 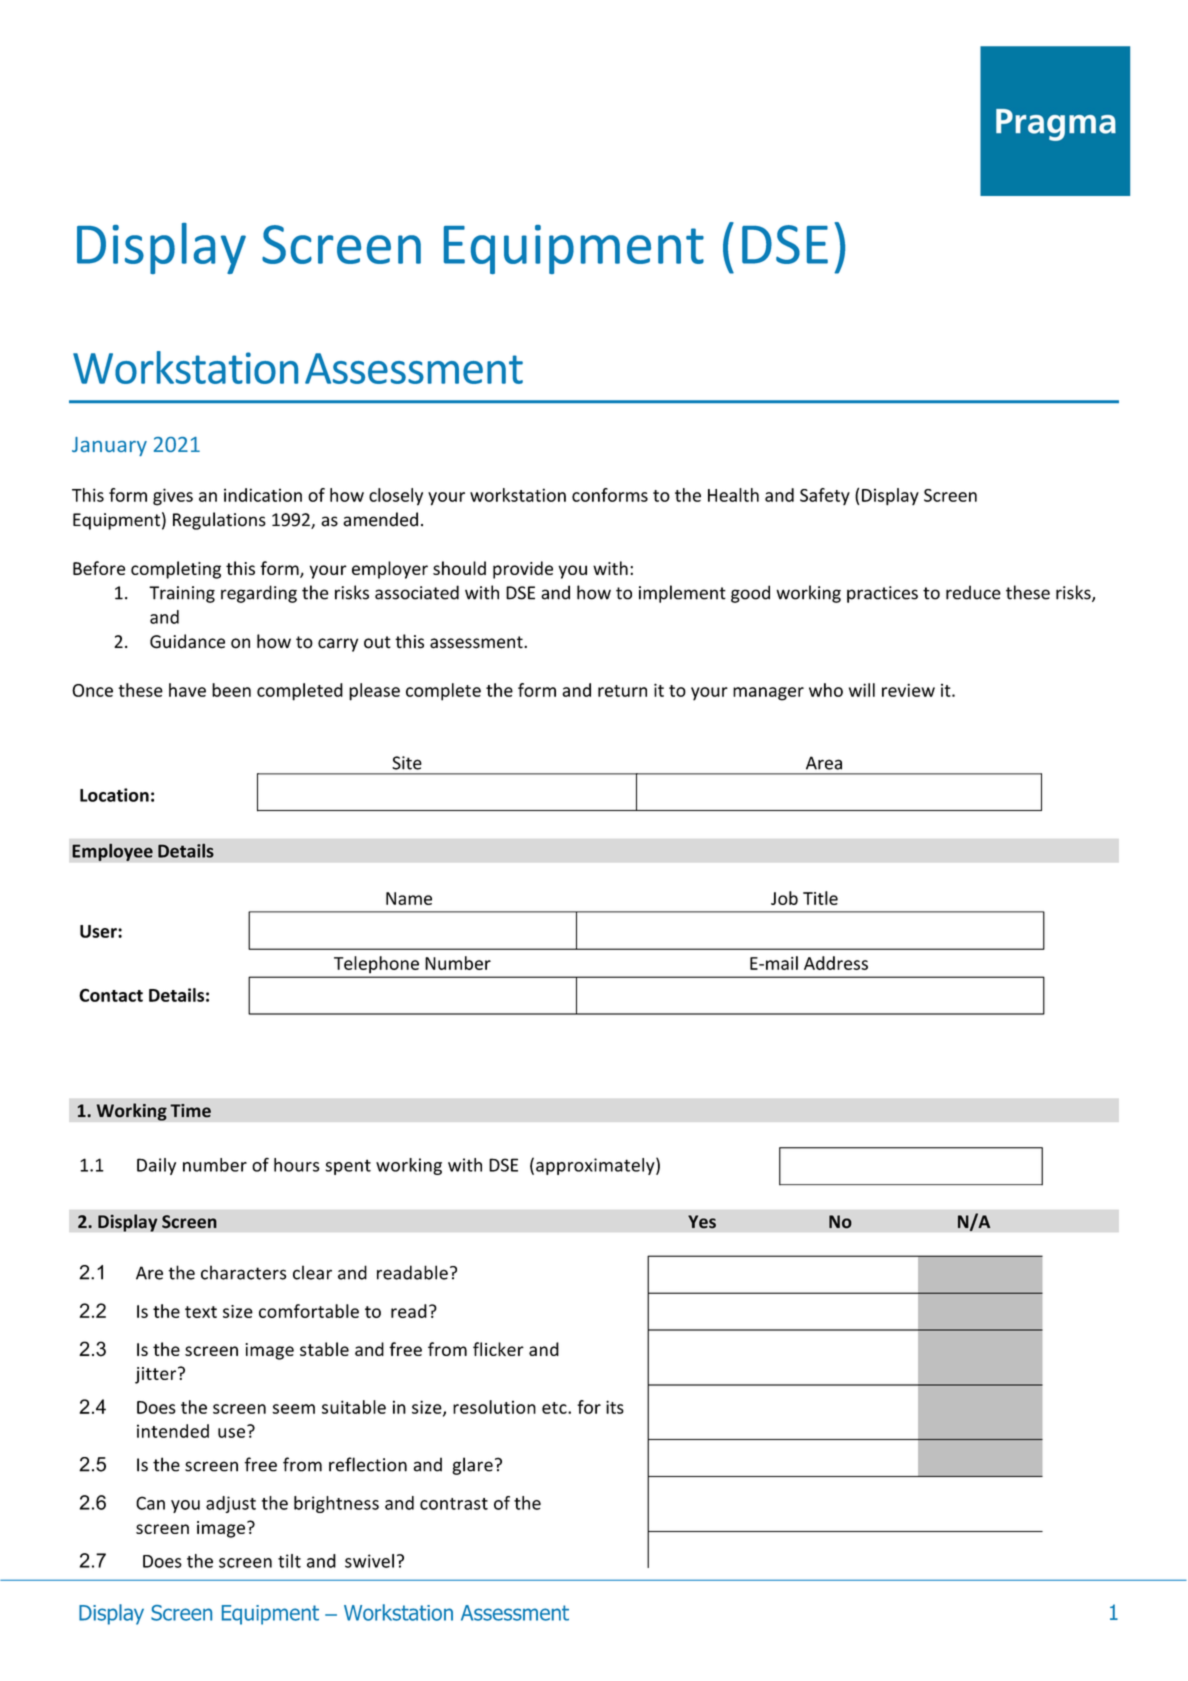 I want to click on Safety, so click(x=825, y=496).
